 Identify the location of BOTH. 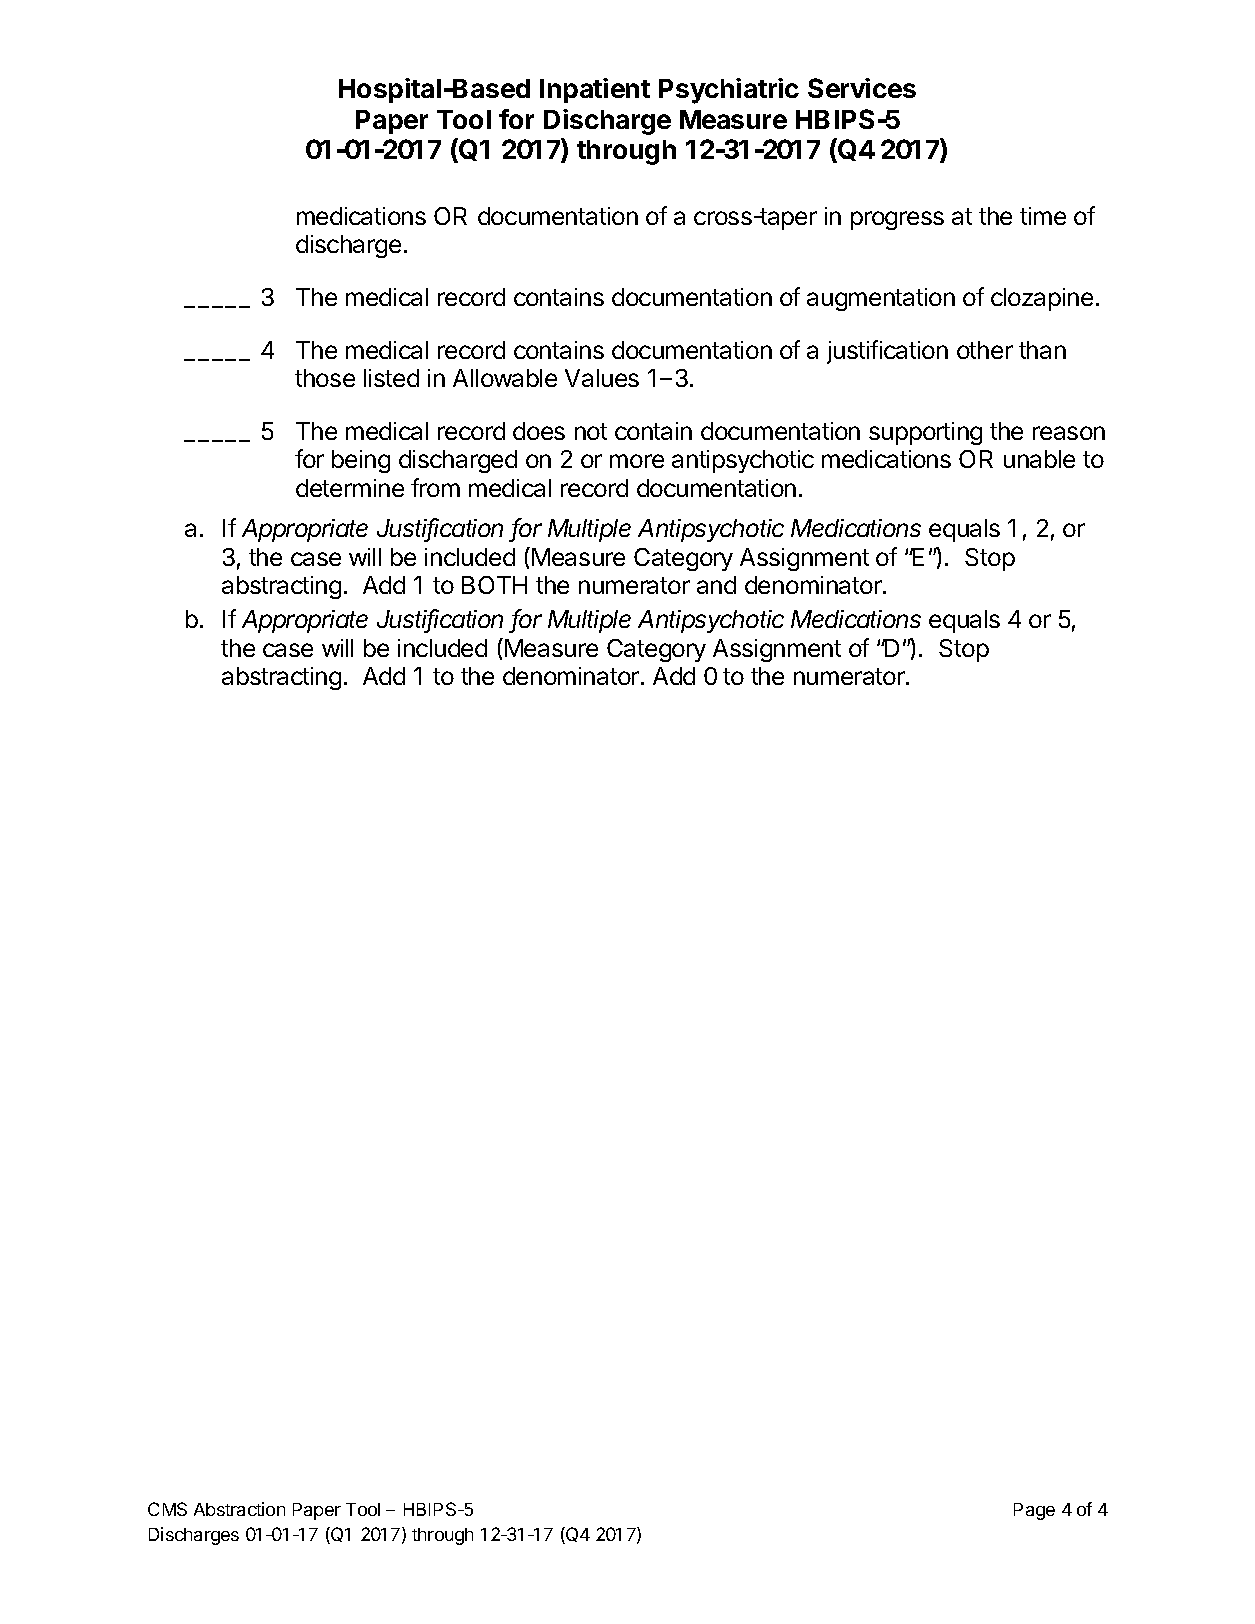
(494, 585).
